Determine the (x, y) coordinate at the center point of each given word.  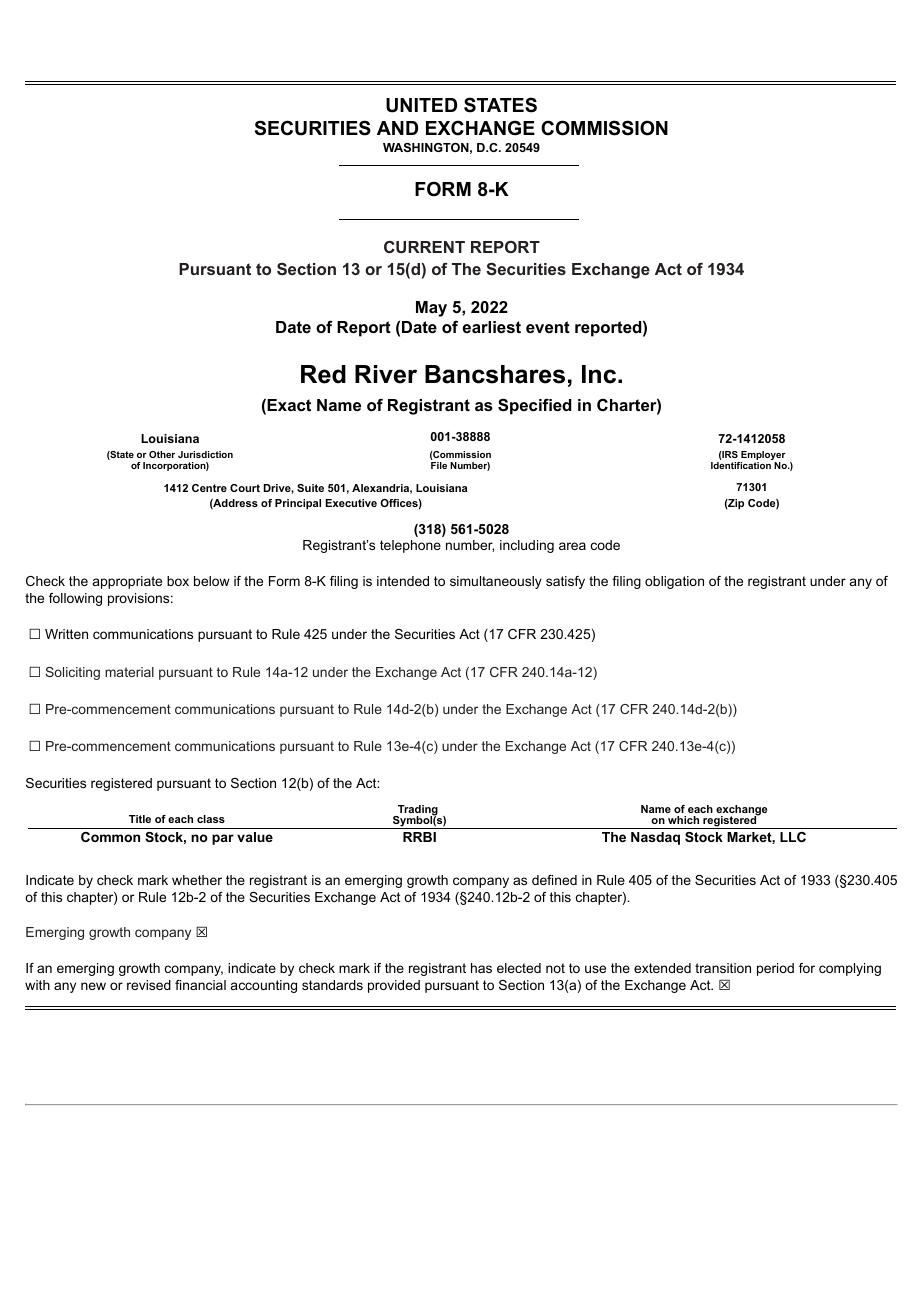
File (439, 465)
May (431, 309)
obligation (674, 582)
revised (149, 985)
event (548, 327)
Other (162, 454)
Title (140, 819)
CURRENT (424, 247)
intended (403, 581)
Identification (742, 464)
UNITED (421, 105)
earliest (492, 327)
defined (554, 880)
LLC (793, 837)
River (386, 374)
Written (66, 634)
